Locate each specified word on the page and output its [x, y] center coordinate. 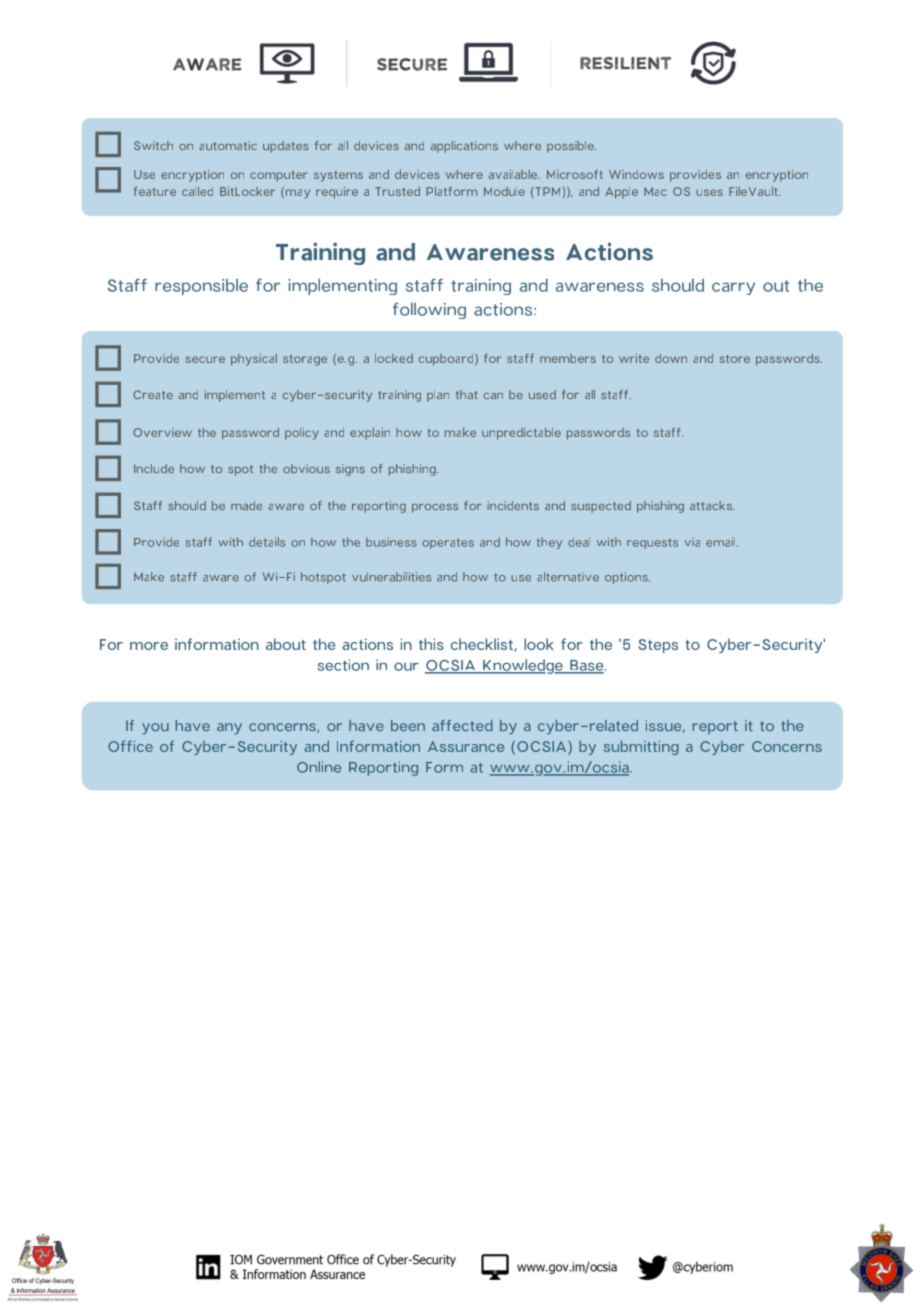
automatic [228, 145]
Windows [636, 174]
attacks [712, 505]
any [229, 728]
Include [154, 468]
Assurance [466, 746]
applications [464, 147]
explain [370, 434]
